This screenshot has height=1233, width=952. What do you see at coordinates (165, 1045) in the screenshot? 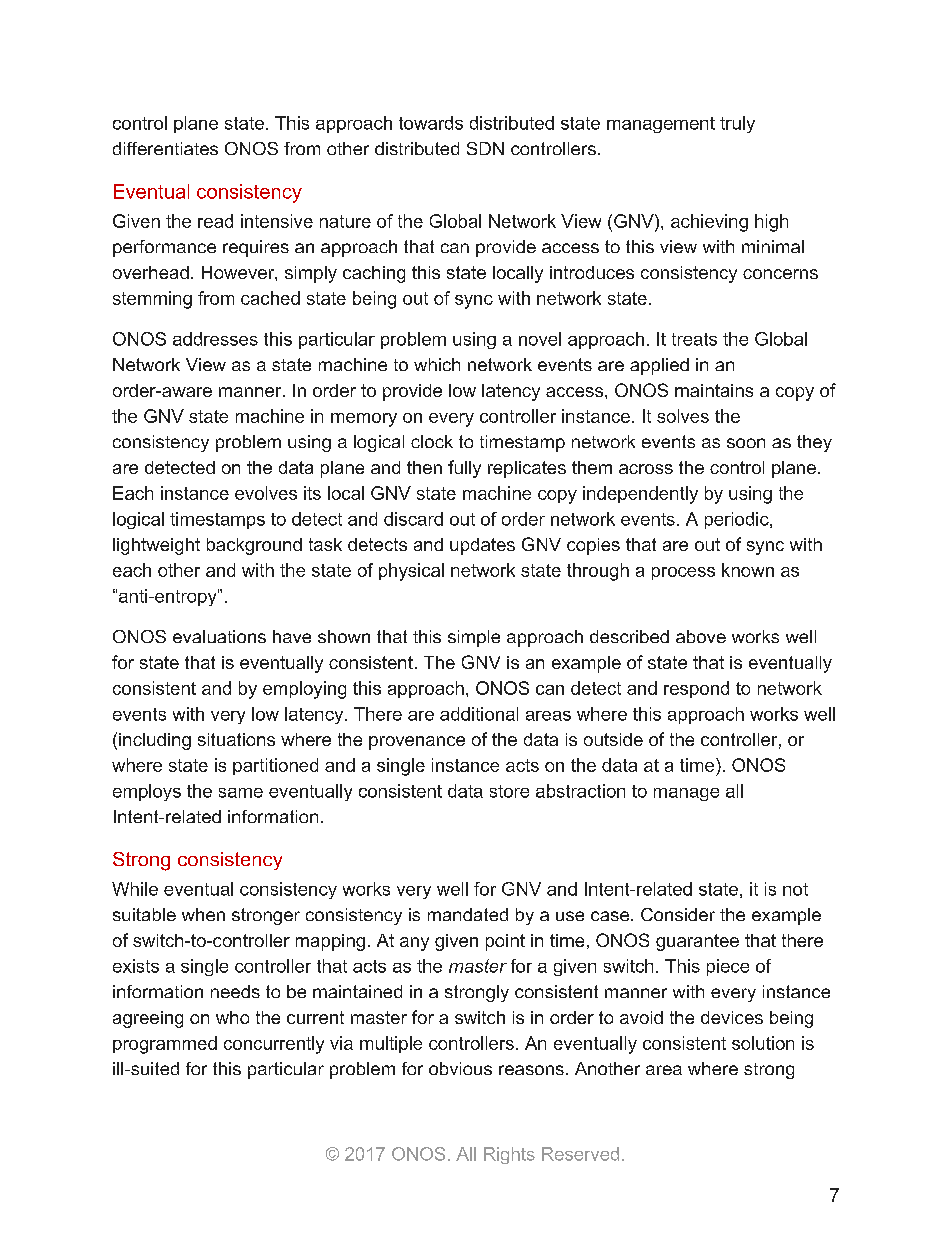
I see `programmed` at bounding box center [165, 1045].
